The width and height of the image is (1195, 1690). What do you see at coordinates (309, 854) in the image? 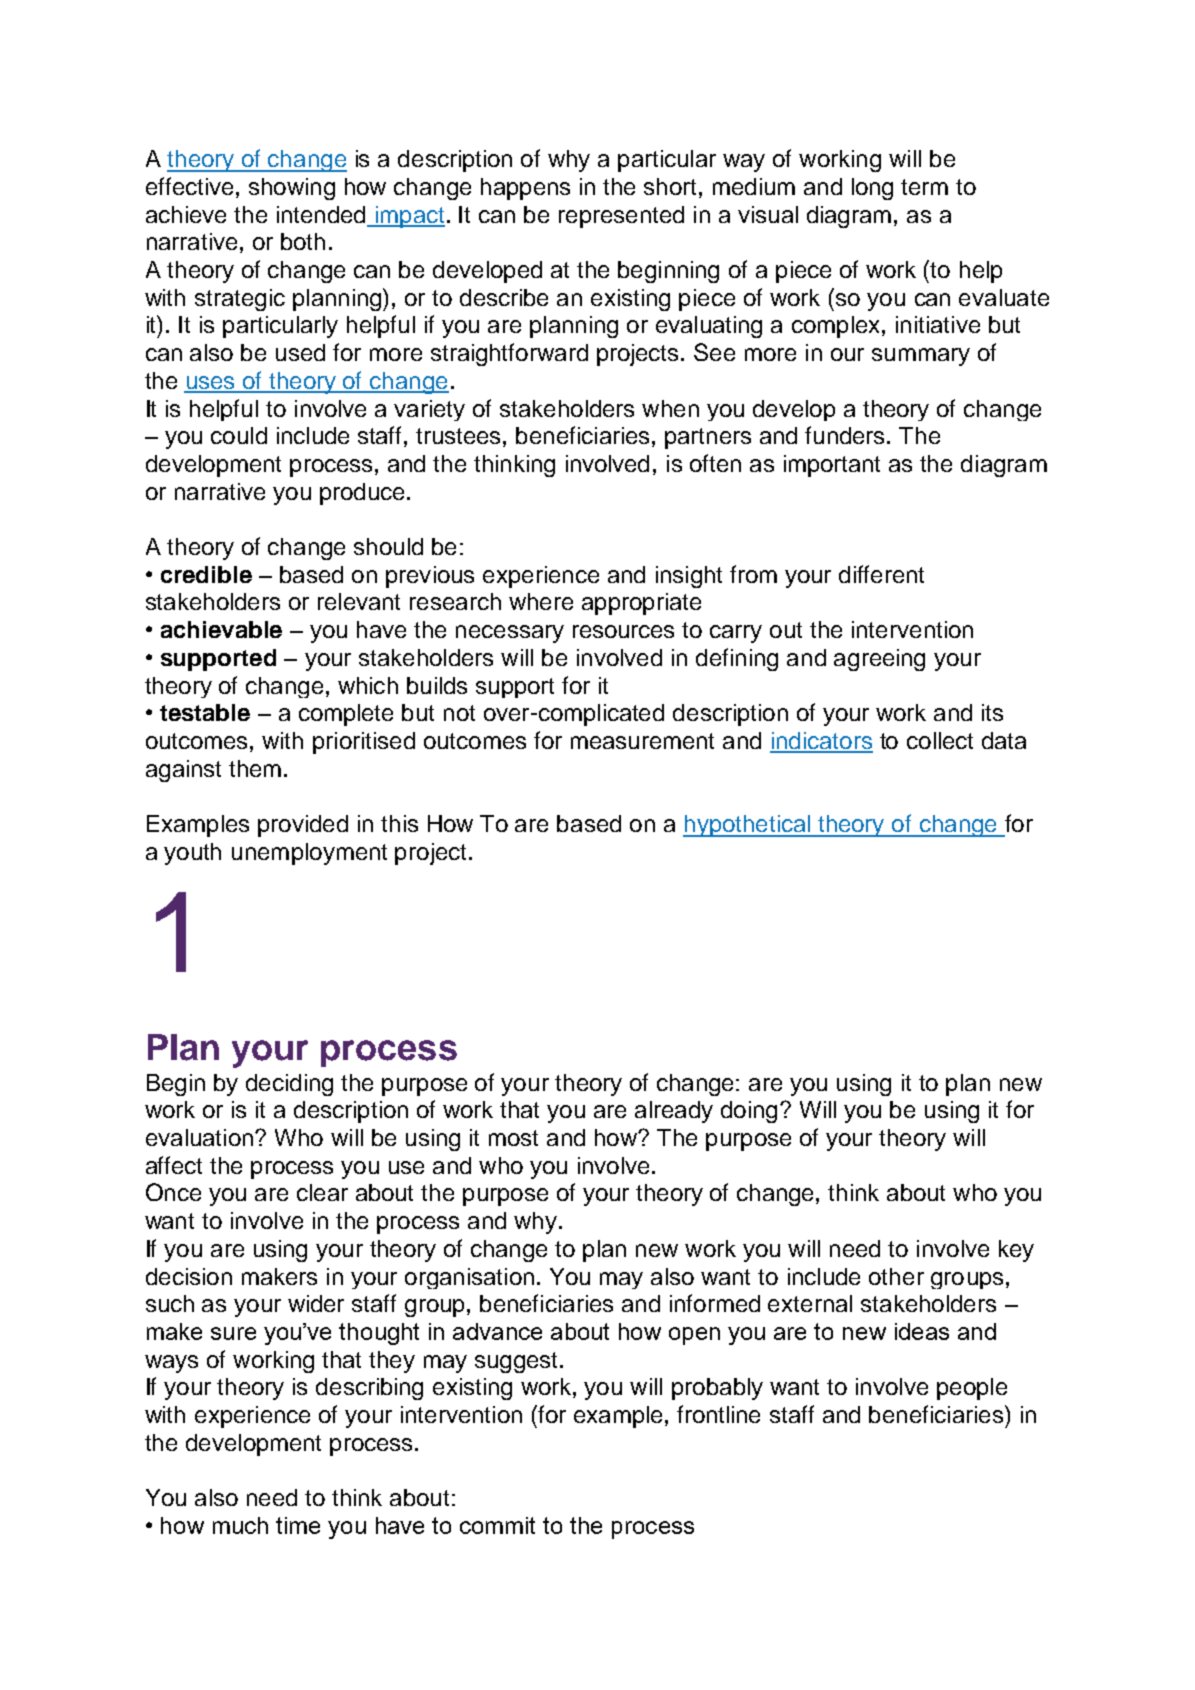
I see `unemployment` at bounding box center [309, 854].
